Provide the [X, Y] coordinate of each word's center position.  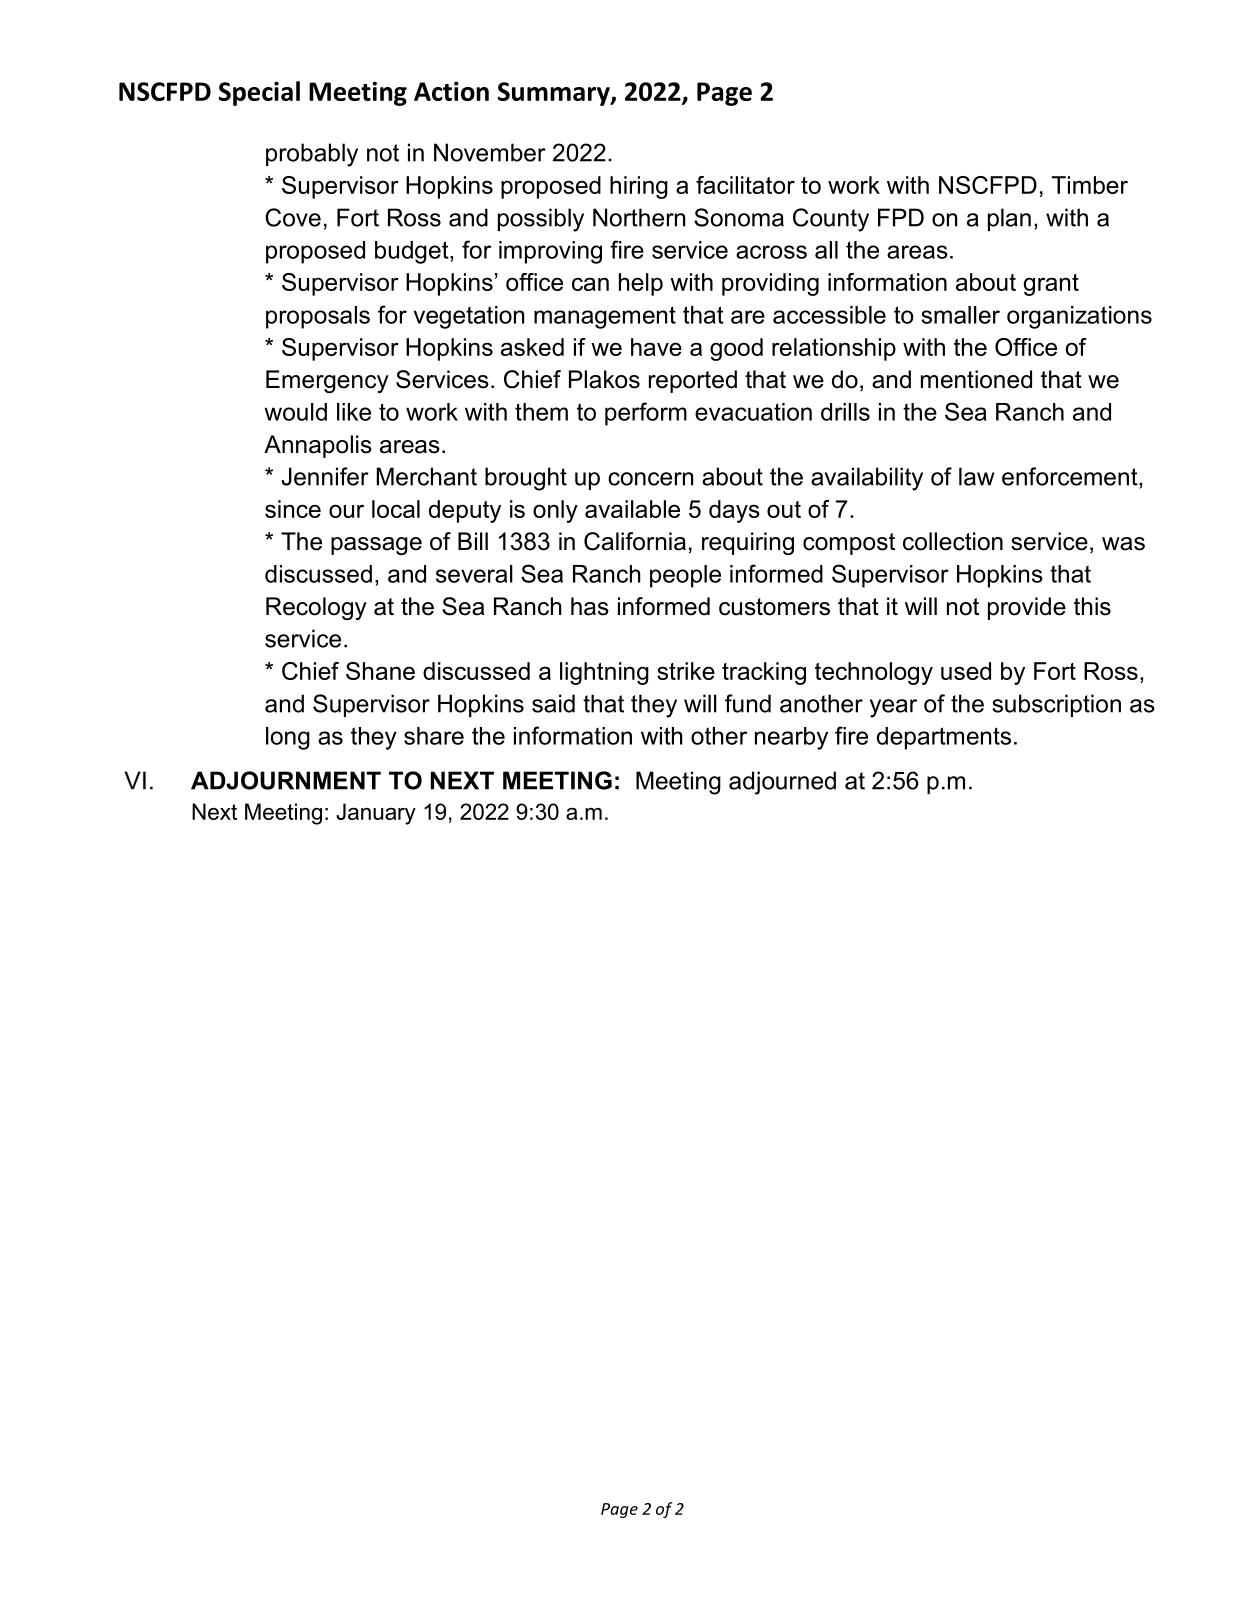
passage [376, 546]
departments [944, 738]
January [376, 814]
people [685, 576]
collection [953, 541]
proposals [318, 317]
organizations [1079, 317]
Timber [1090, 185]
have [656, 347]
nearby [791, 738]
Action [451, 91]
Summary [555, 94]
